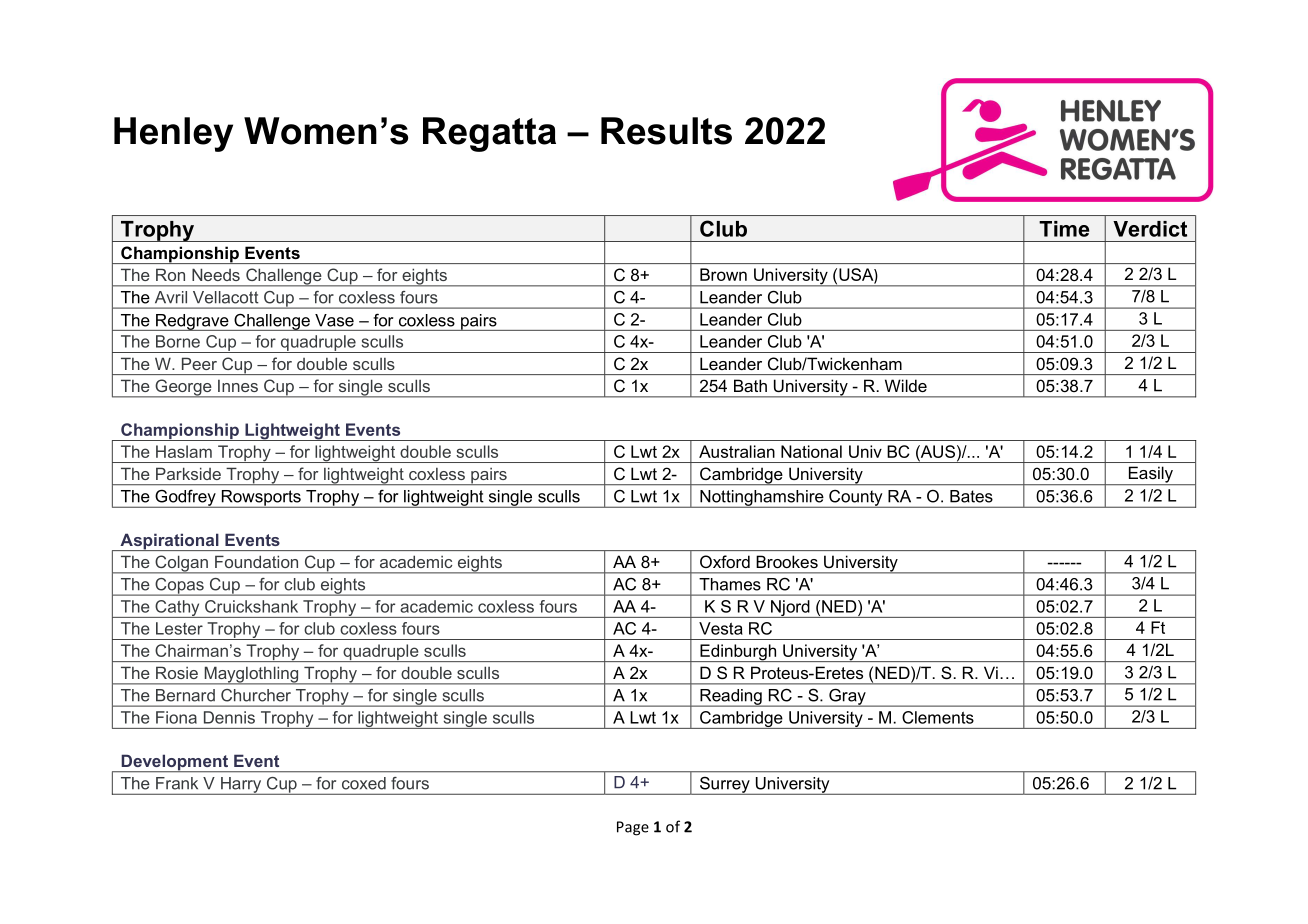 This screenshot has height=924, width=1308. What do you see at coordinates (666, 131) in the screenshot?
I see `Results` at bounding box center [666, 131].
